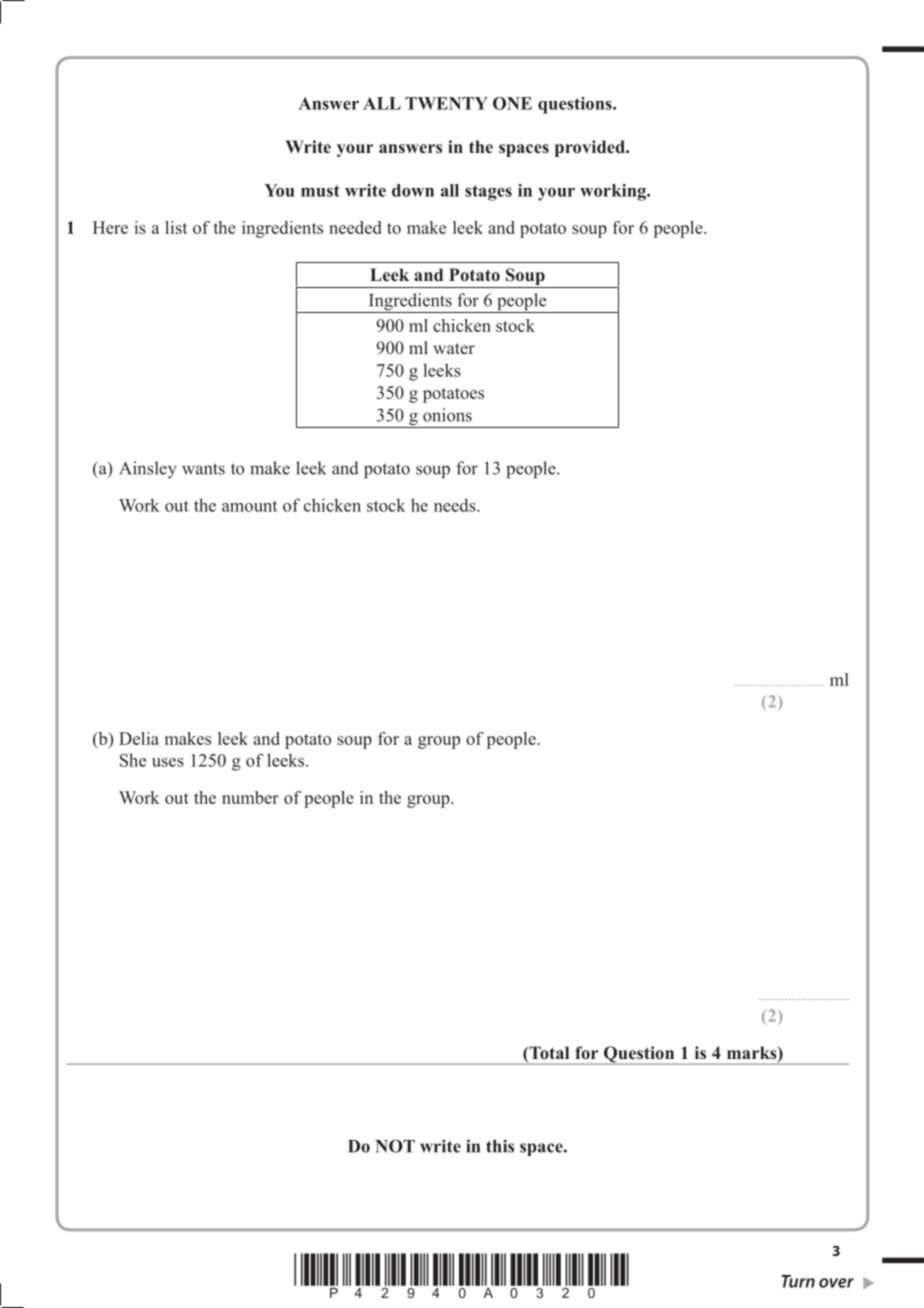 This screenshot has height=1308, width=924. Describe the element at coordinates (176, 227) in the screenshot. I see `list` at that location.
